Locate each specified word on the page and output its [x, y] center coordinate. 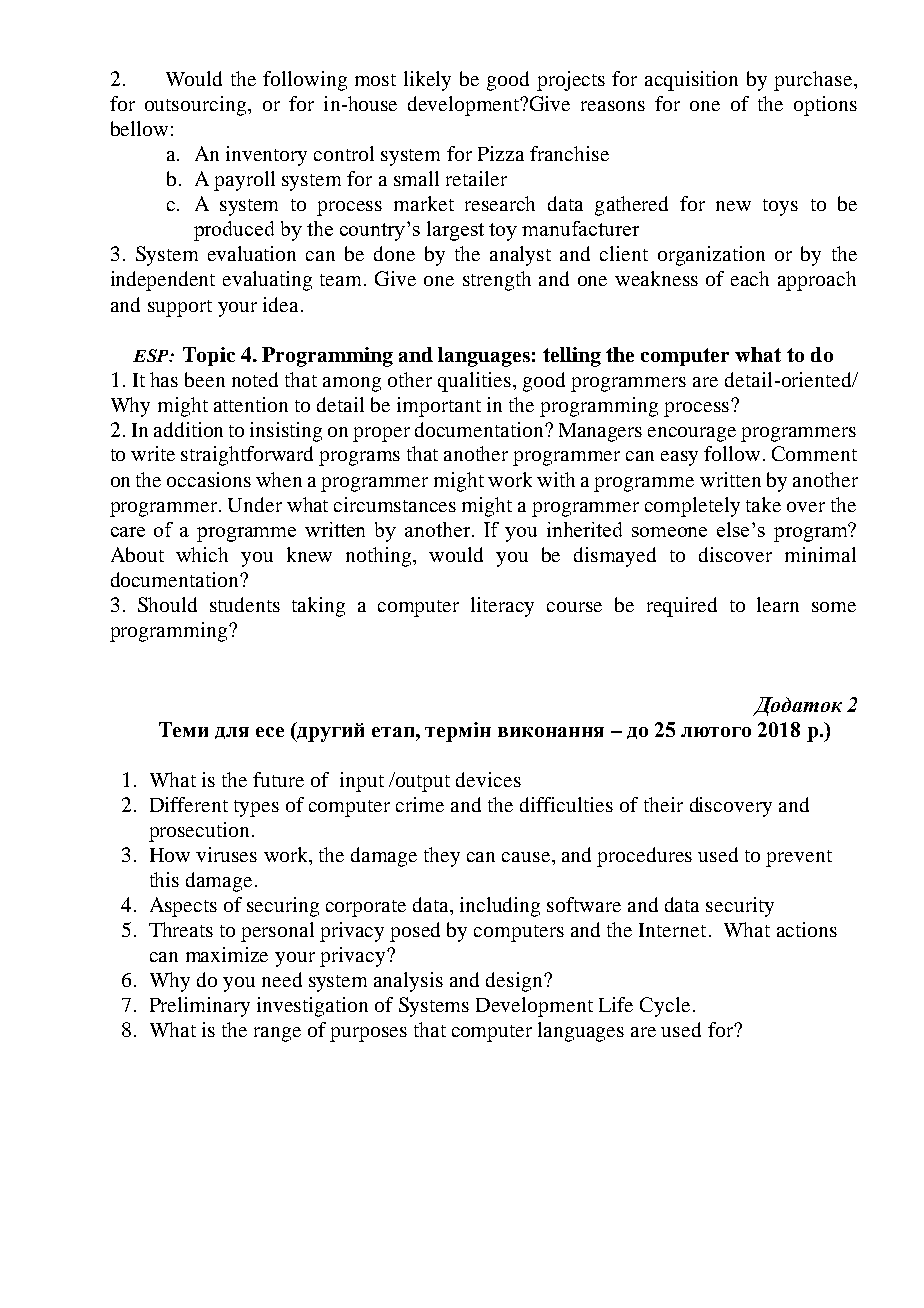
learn [778, 604]
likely [427, 81]
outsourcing [197, 106]
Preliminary [200, 1007]
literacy [502, 607]
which [202, 554]
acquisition [691, 81]
